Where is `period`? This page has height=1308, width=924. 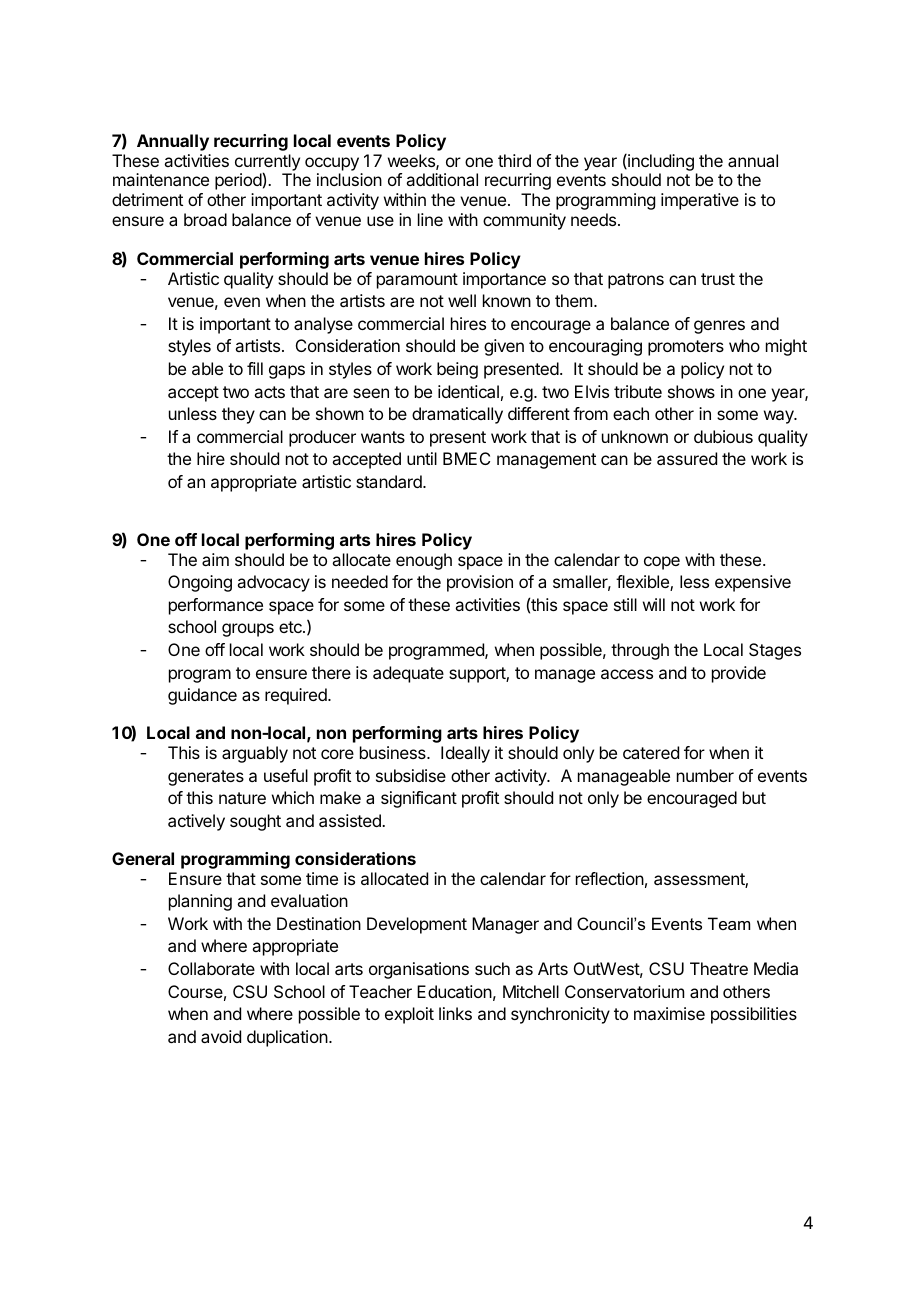
period is located at coordinates (238, 181).
